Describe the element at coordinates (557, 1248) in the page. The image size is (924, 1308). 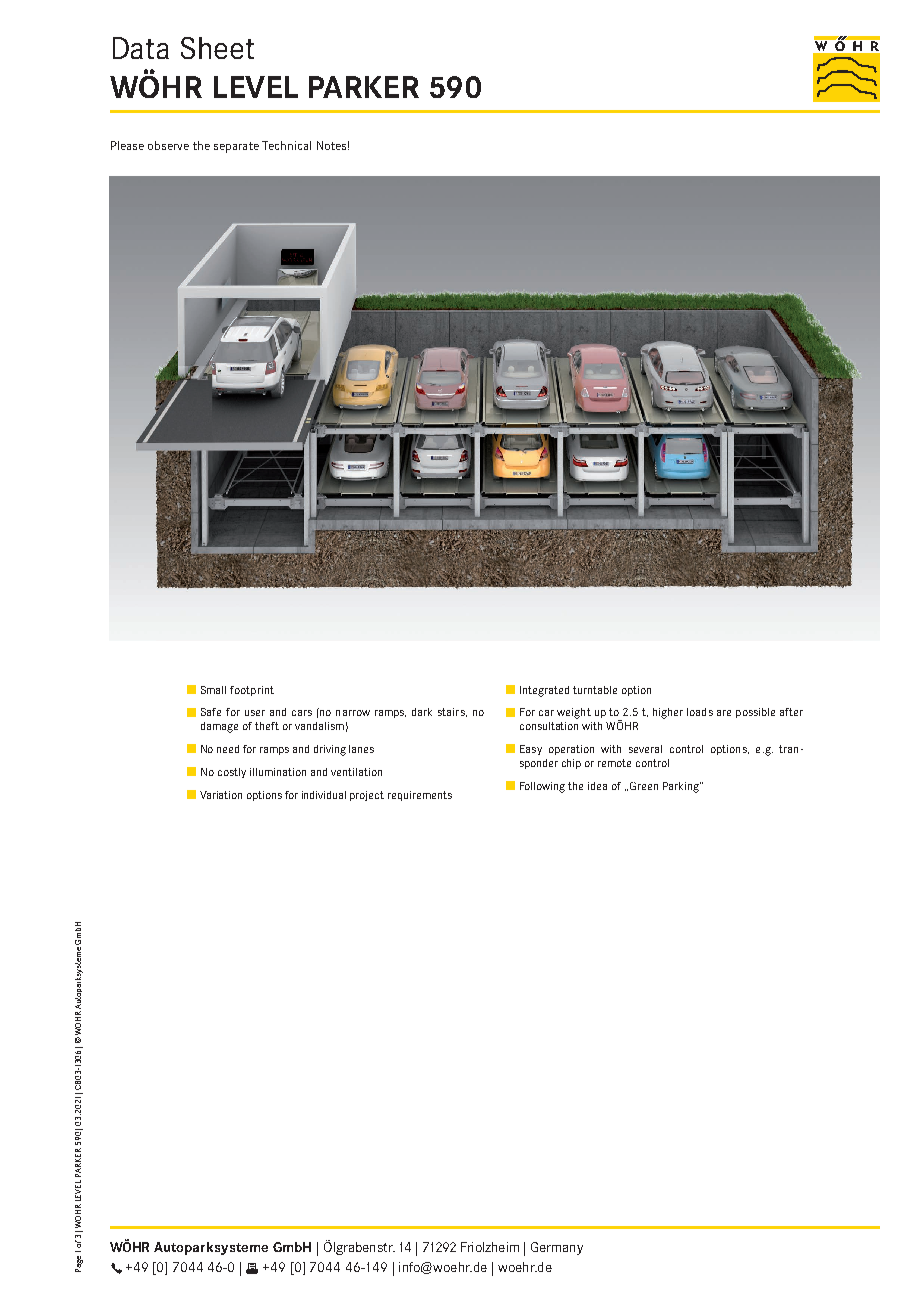
I see `Germany` at that location.
